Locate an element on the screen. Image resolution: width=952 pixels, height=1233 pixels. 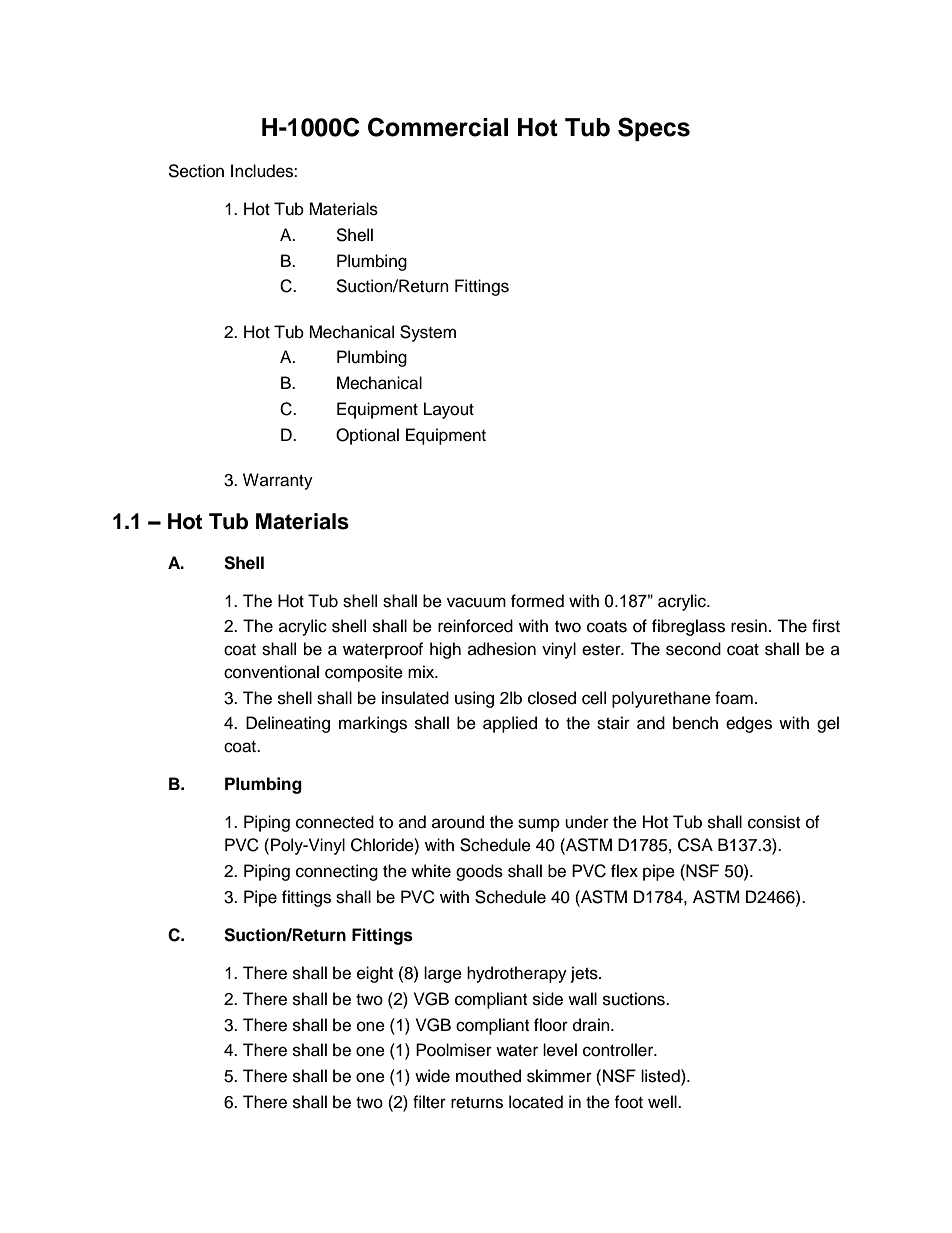
Layout is located at coordinates (449, 410).
